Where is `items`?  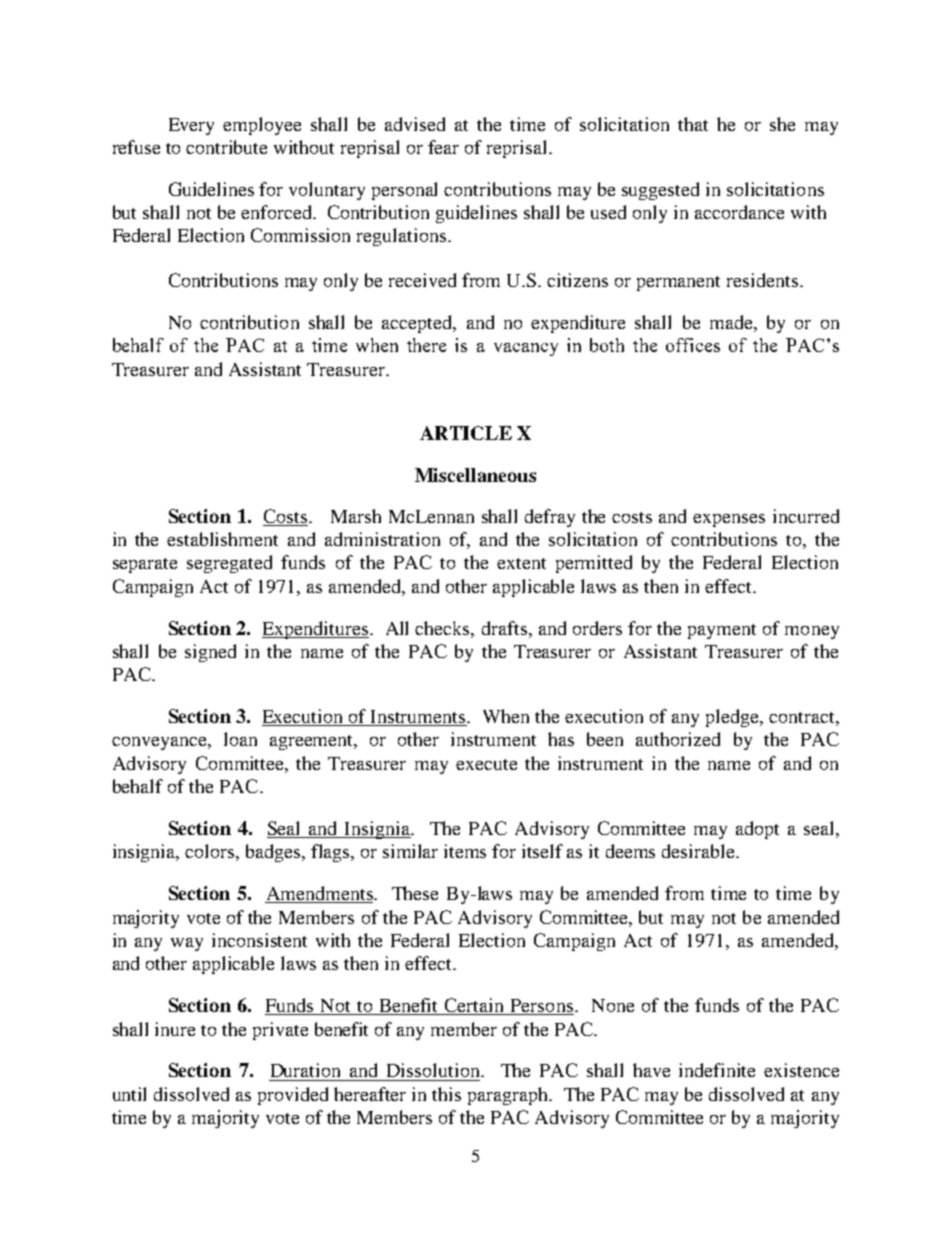 items is located at coordinates (465, 851).
